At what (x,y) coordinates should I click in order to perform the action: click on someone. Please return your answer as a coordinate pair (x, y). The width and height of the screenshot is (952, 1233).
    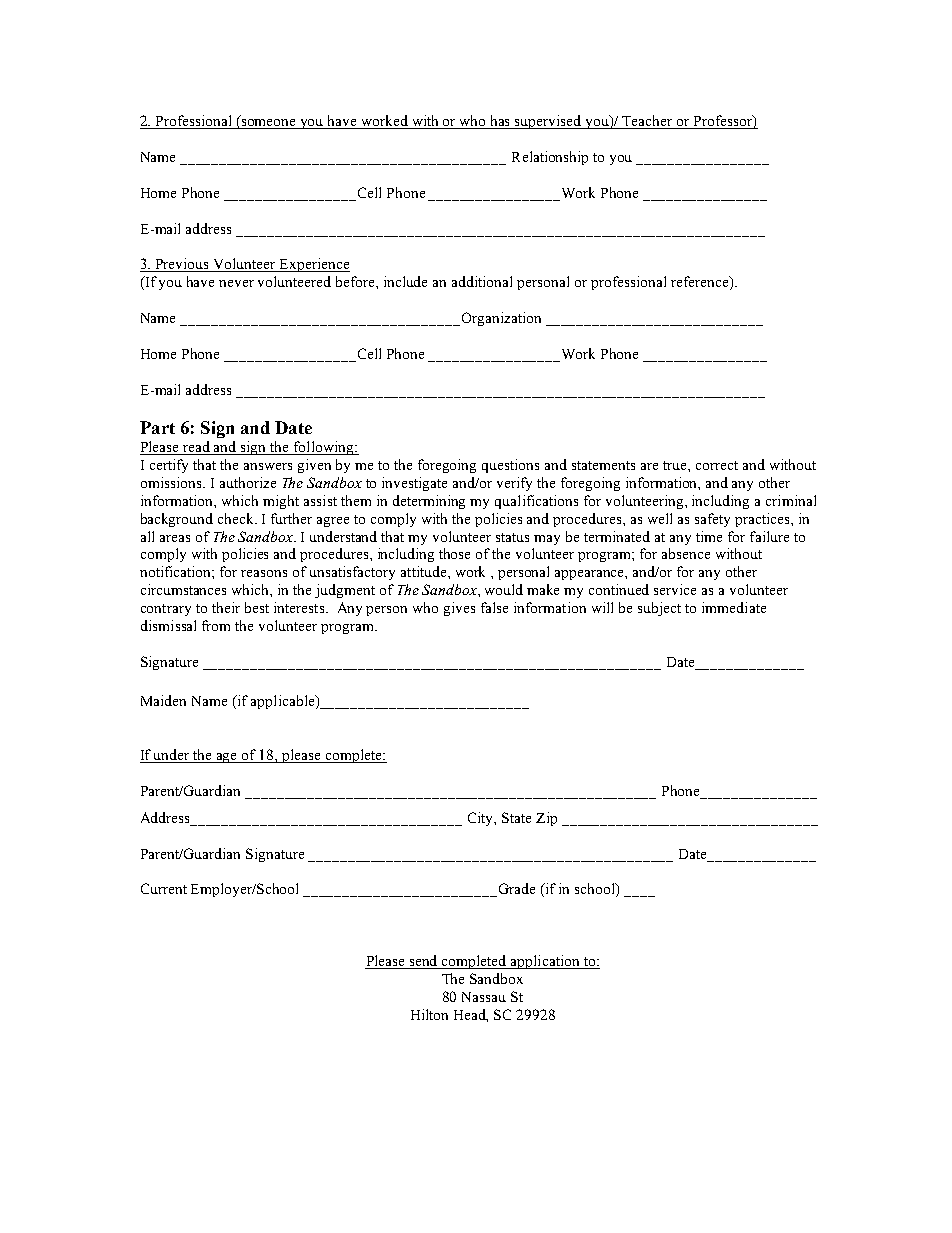
    Looking at the image, I should click on (269, 124).
